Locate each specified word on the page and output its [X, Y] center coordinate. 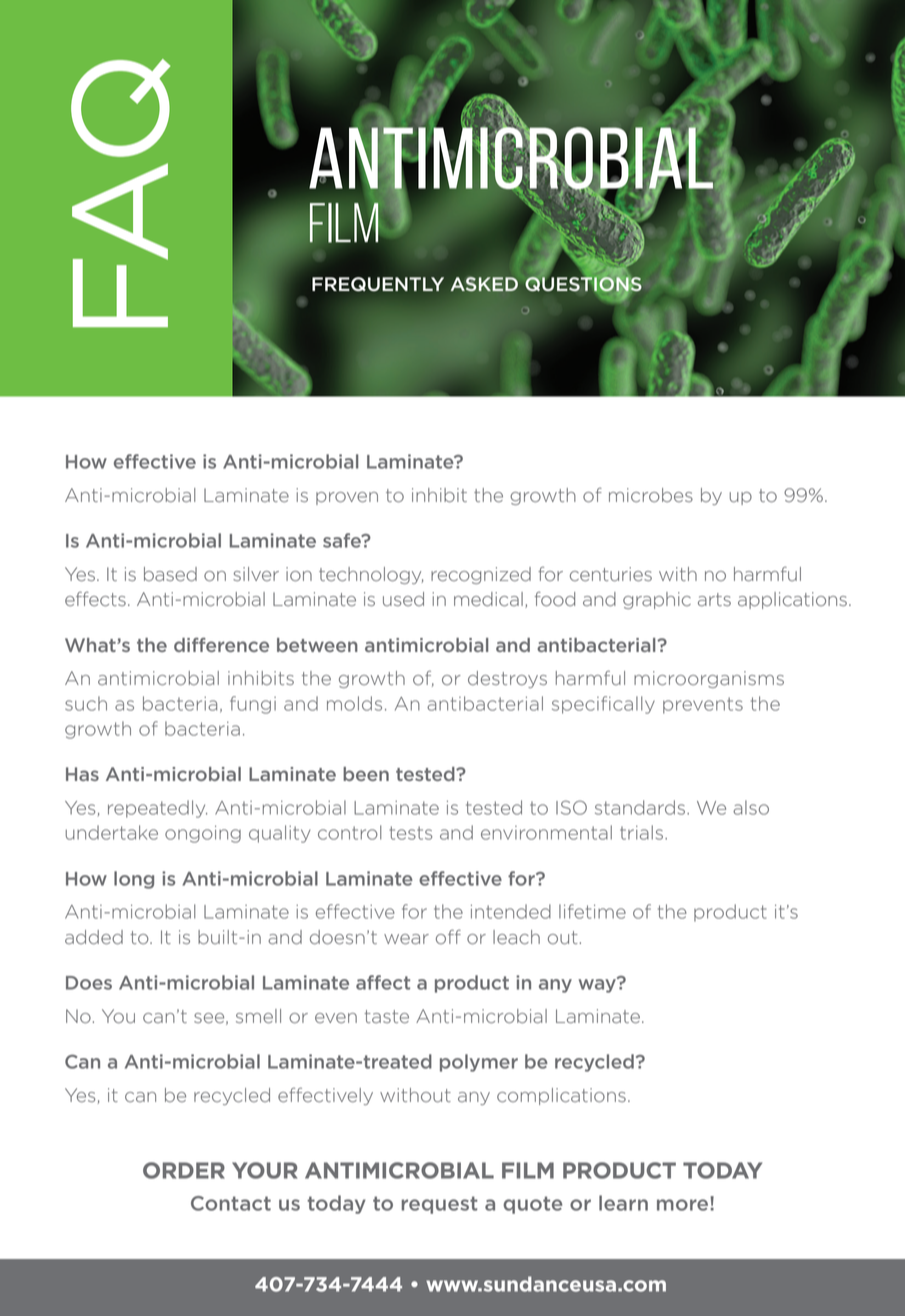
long [134, 880]
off [448, 937]
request [439, 1205]
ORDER [184, 1170]
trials [641, 832]
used [403, 599]
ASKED [484, 284]
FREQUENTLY [378, 284]
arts [714, 599]
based [170, 574]
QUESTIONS [583, 284]
